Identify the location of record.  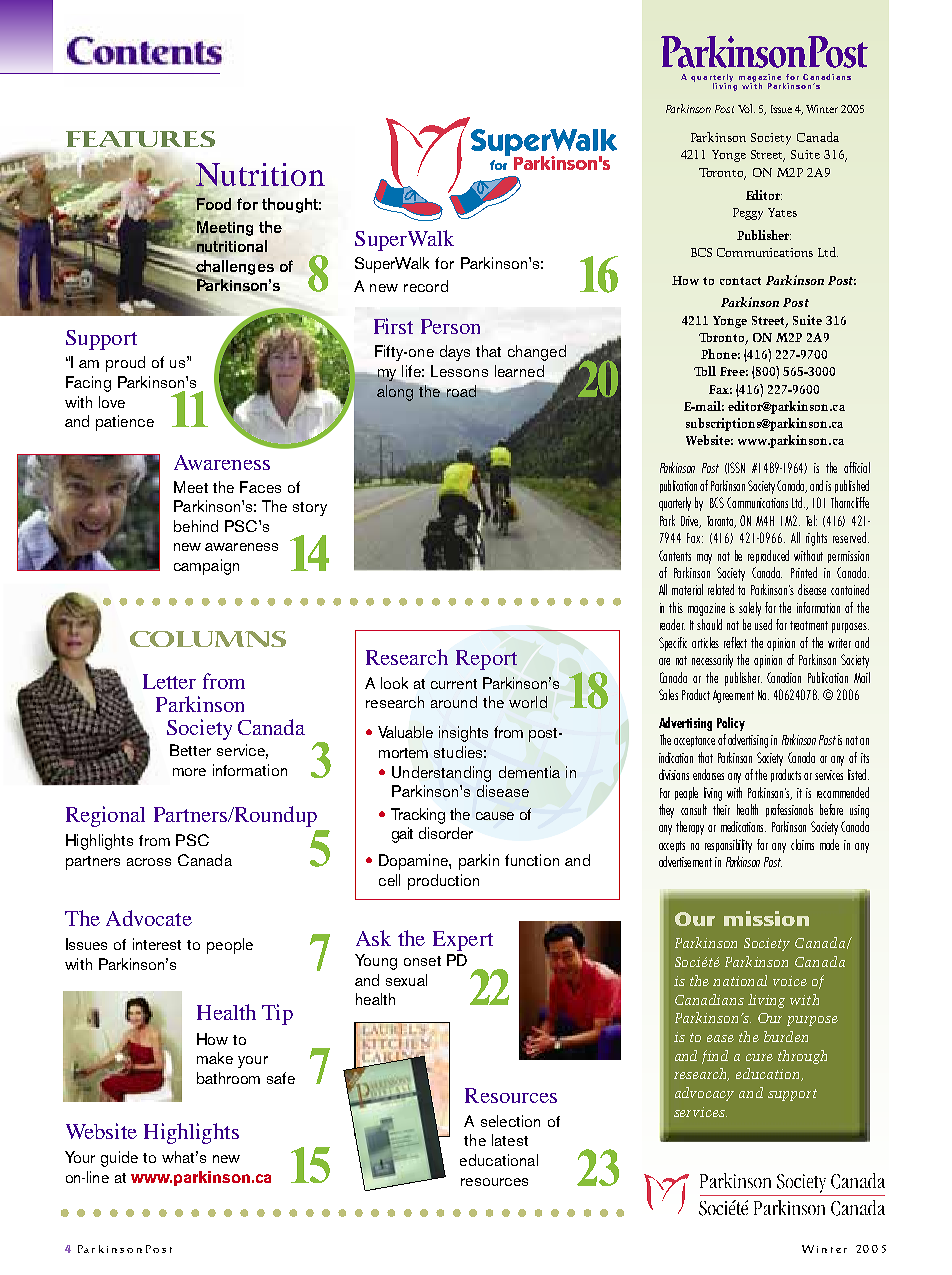
(426, 286).
